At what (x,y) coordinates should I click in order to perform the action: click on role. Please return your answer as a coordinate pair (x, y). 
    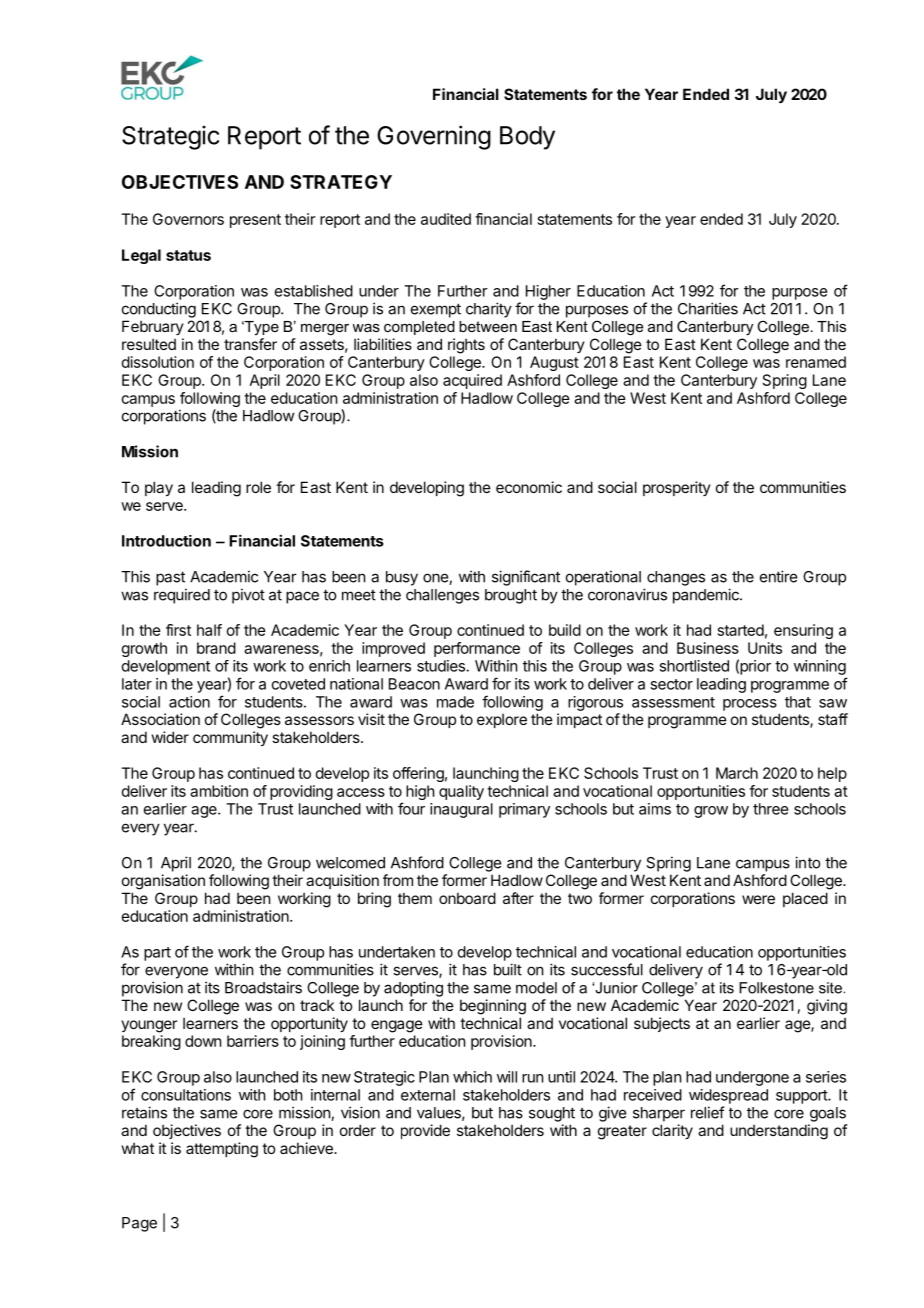
    Looking at the image, I should click on (258, 487).
